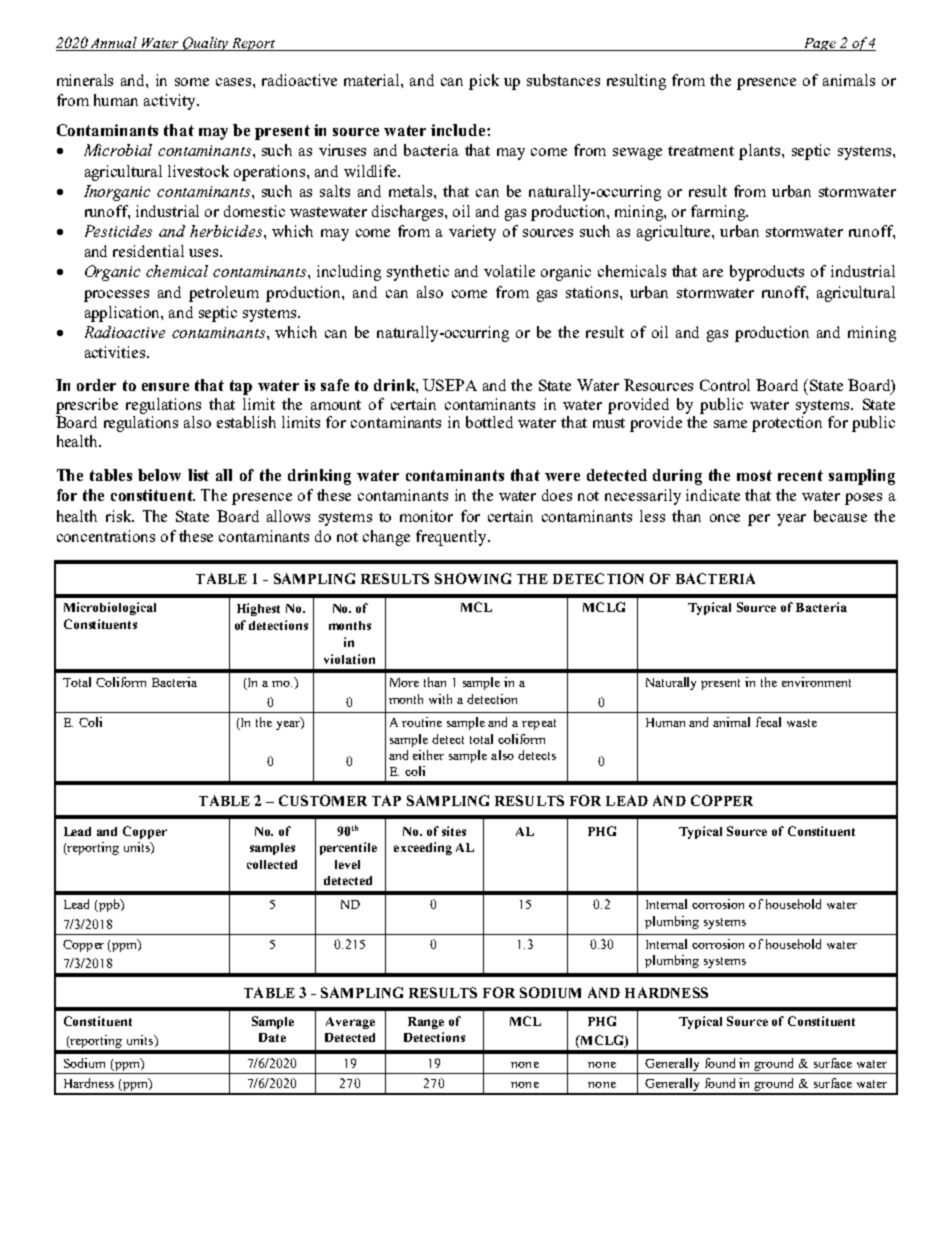  What do you see at coordinates (489, 422) in the page?
I see `bottled` at bounding box center [489, 422].
